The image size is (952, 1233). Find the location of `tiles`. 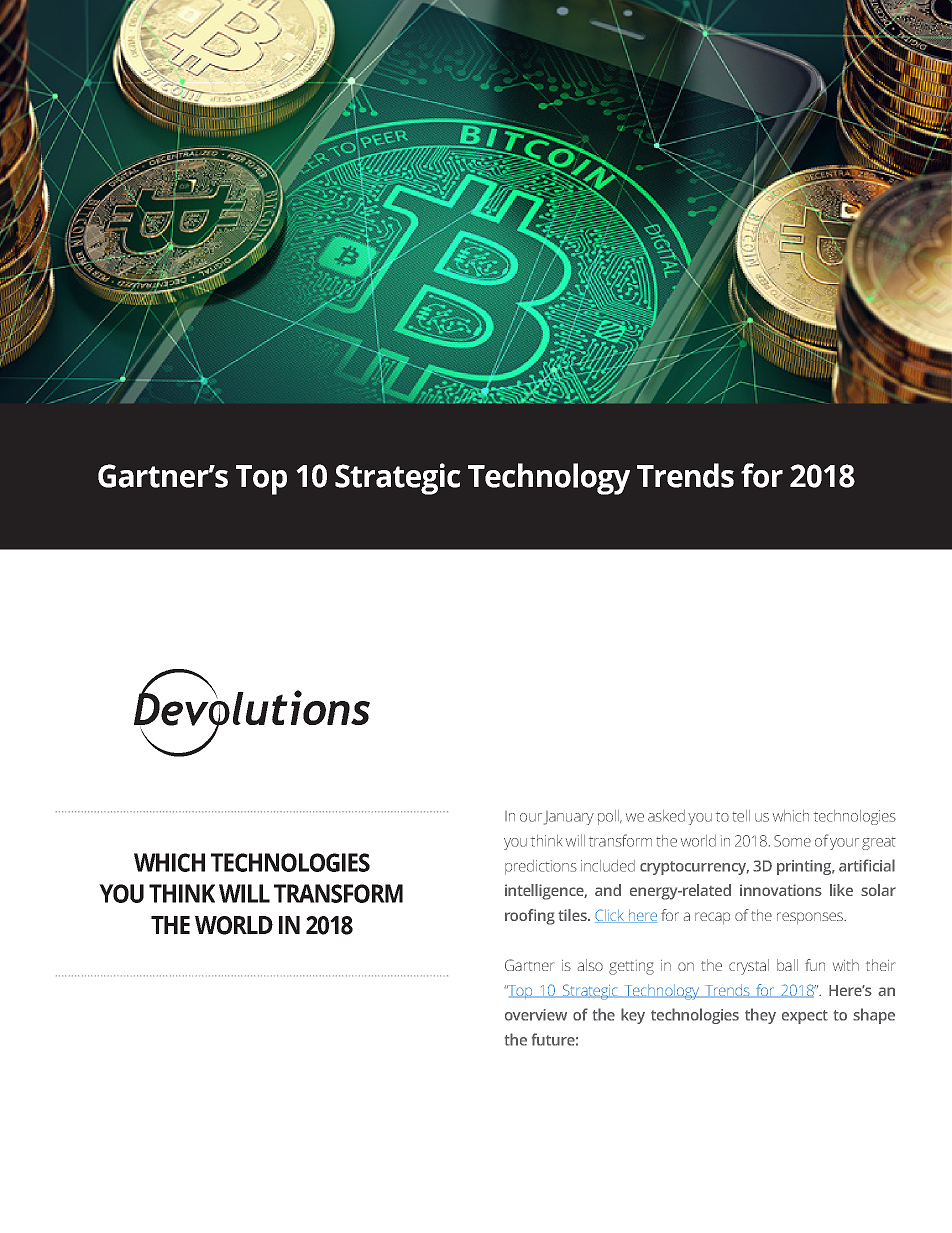

tiles is located at coordinates (573, 915).
